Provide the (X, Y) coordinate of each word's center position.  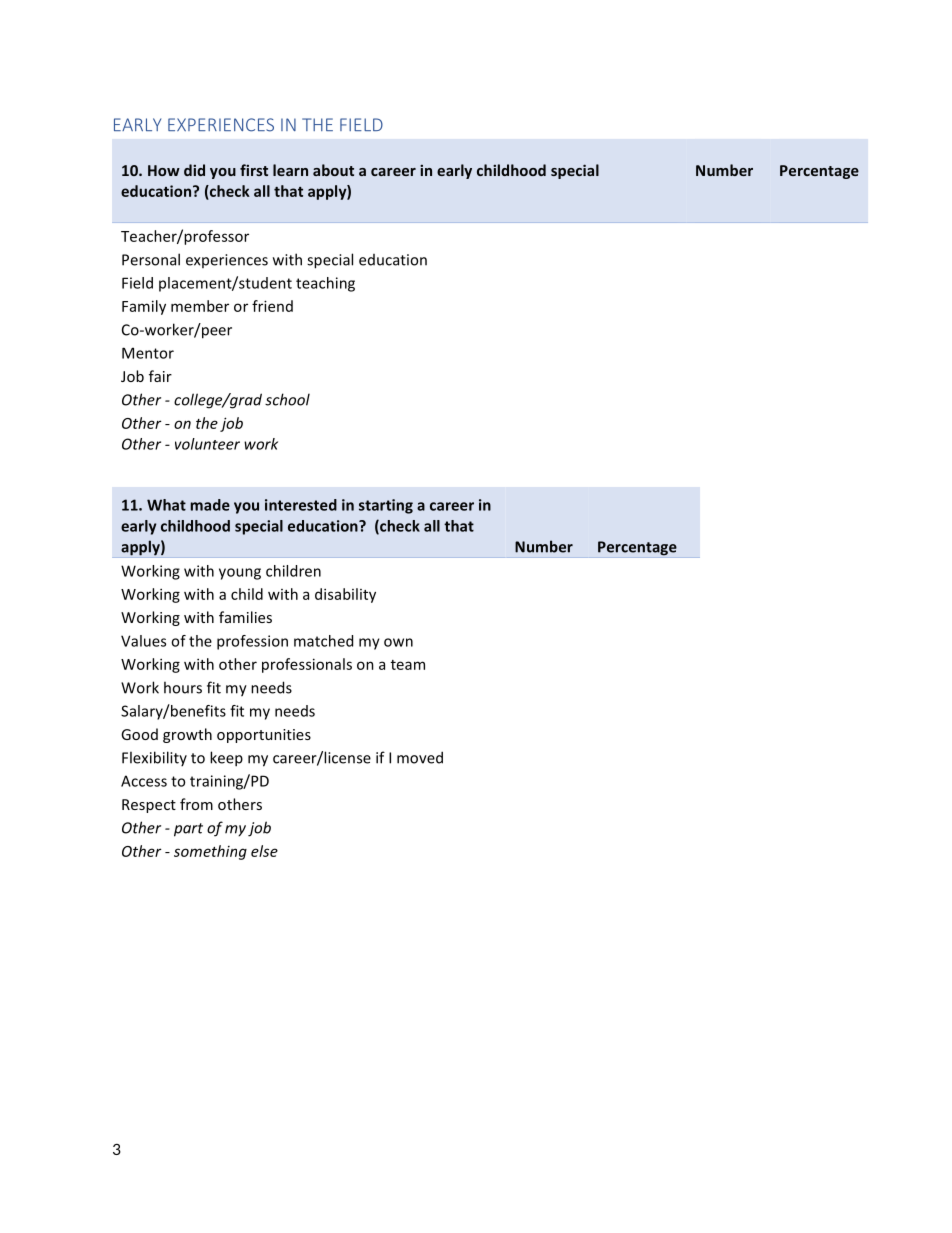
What (166, 505)
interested (301, 505)
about (333, 170)
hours (183, 687)
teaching (325, 284)
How (164, 170)
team (408, 665)
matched (323, 641)
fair (160, 376)
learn (290, 170)
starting (386, 506)
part (188, 830)
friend (272, 306)
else (264, 851)
